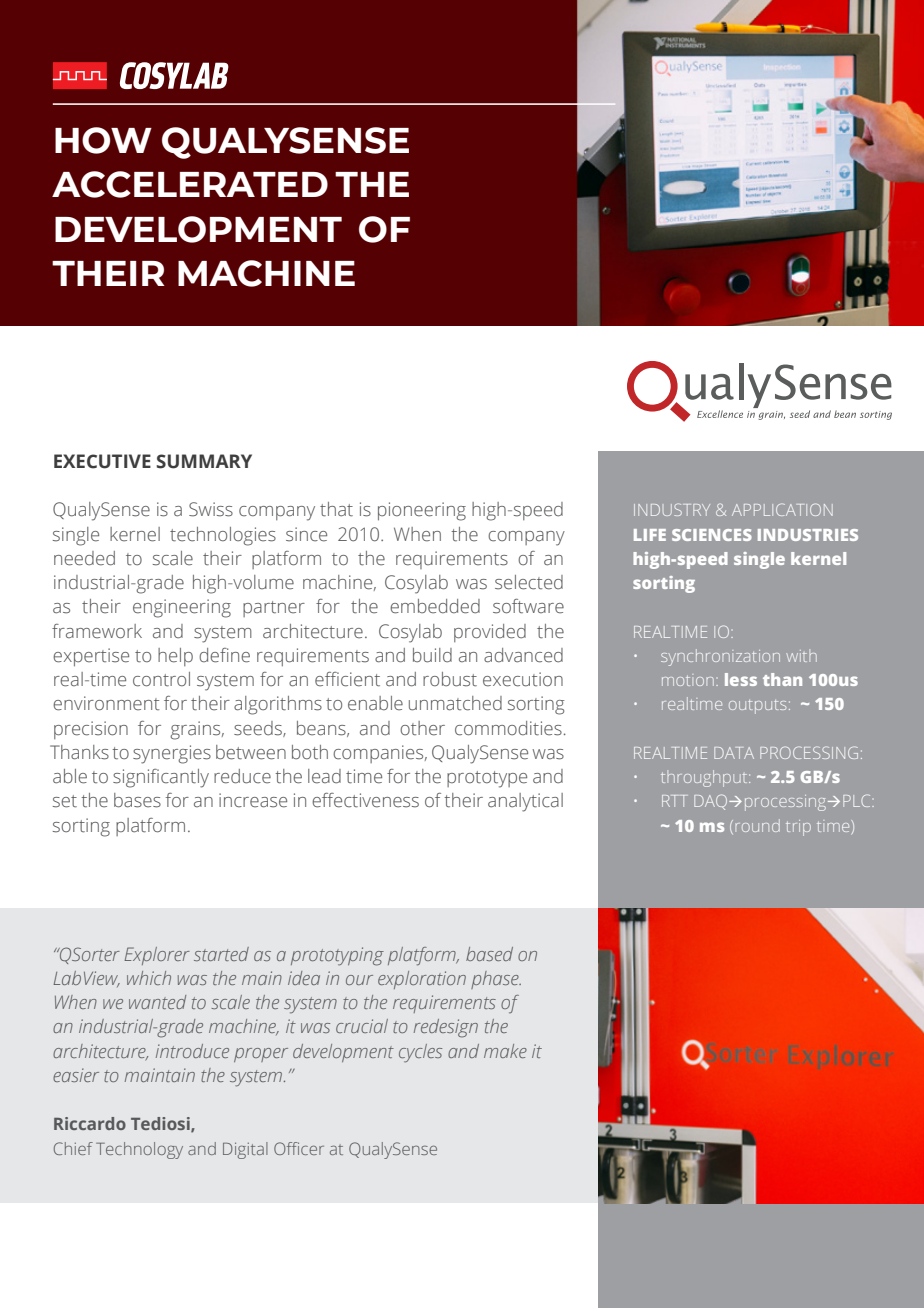  I want to click on APPLICATION, so click(782, 509).
